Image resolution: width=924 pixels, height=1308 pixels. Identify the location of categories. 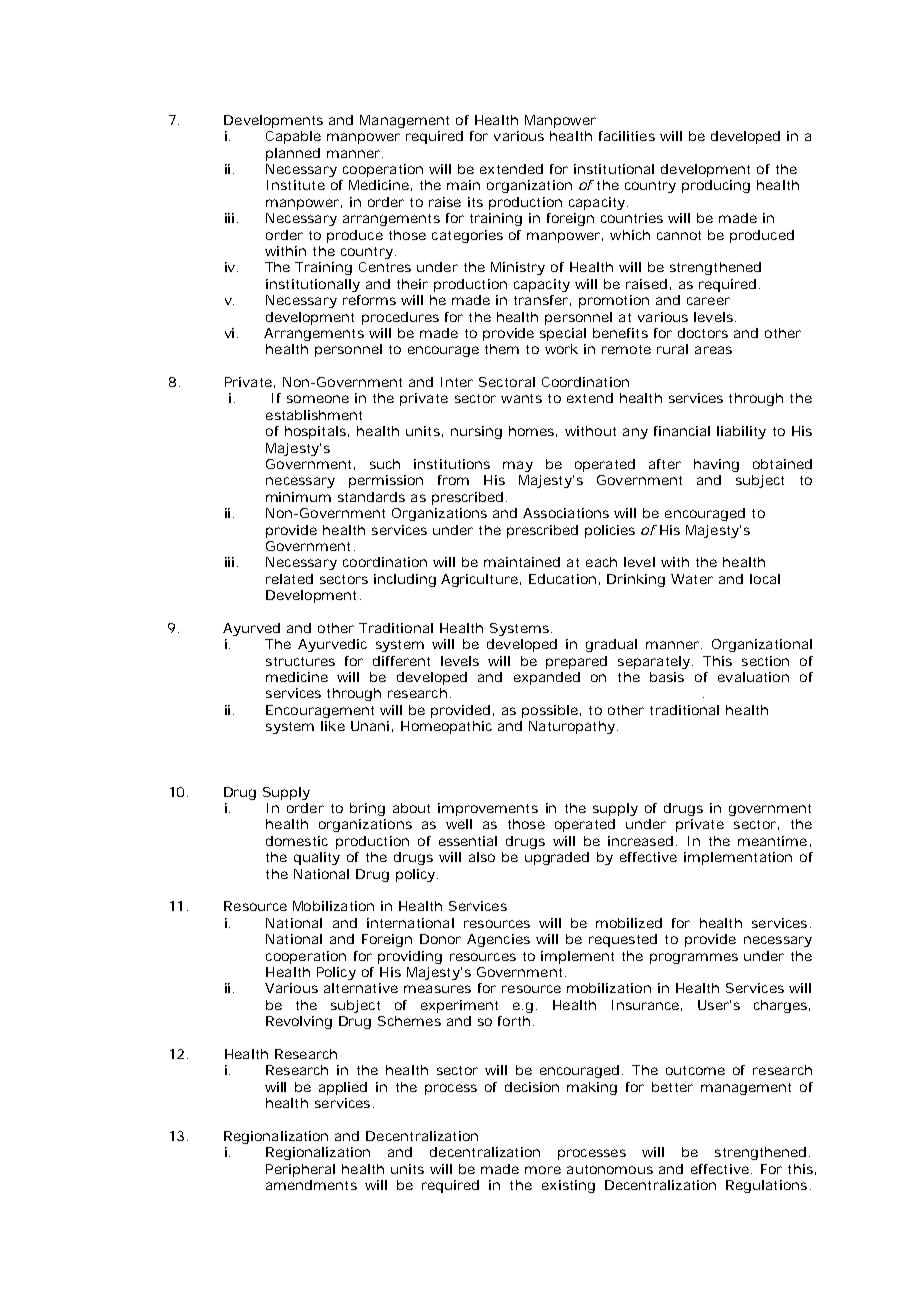
(467, 236).
